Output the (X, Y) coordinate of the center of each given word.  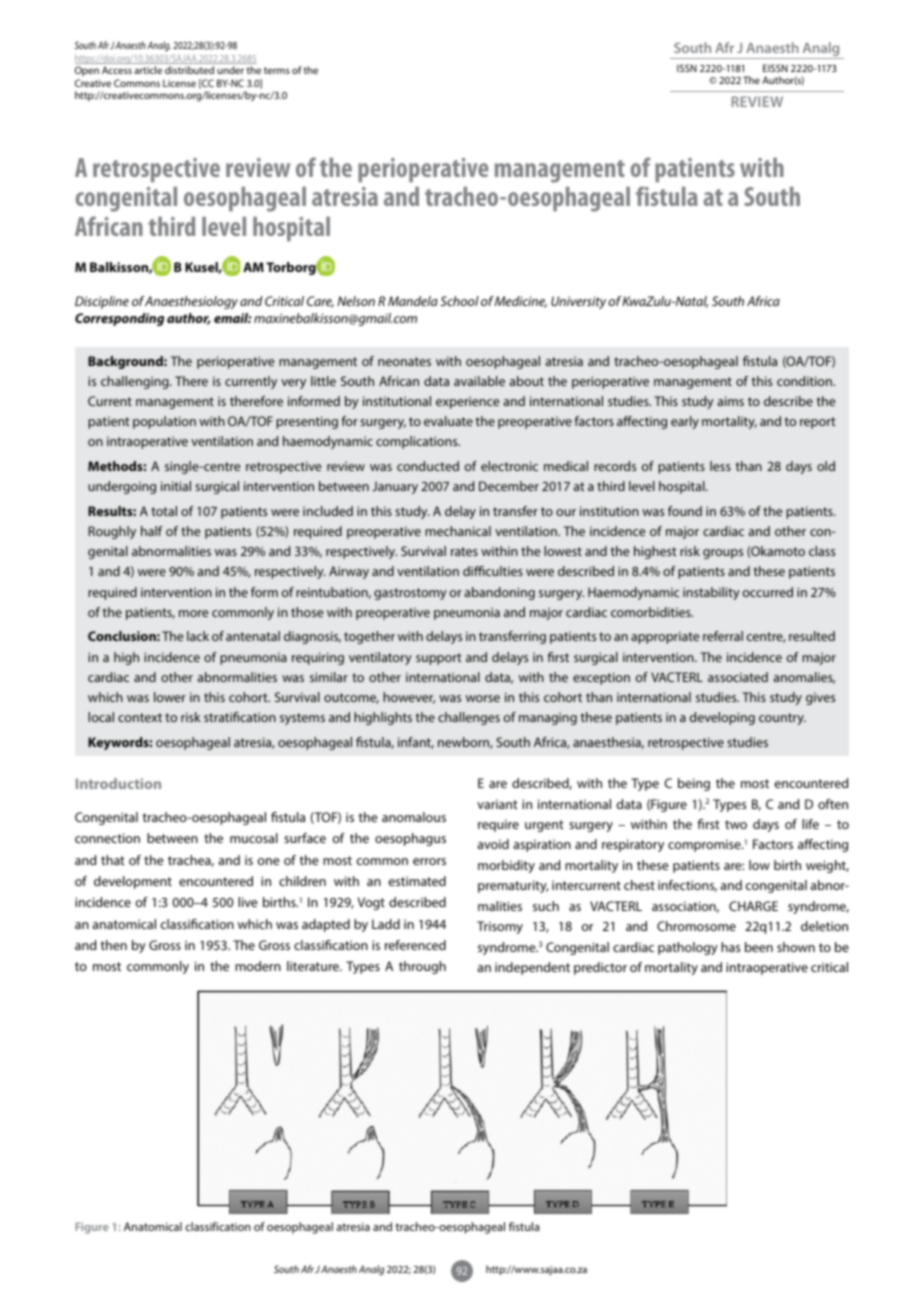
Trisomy (500, 927)
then (114, 945)
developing (722, 718)
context (140, 717)
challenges (469, 718)
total (164, 511)
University (578, 302)
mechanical (458, 531)
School (459, 301)
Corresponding (119, 319)
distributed (189, 70)
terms (277, 70)
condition (805, 381)
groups (723, 554)
